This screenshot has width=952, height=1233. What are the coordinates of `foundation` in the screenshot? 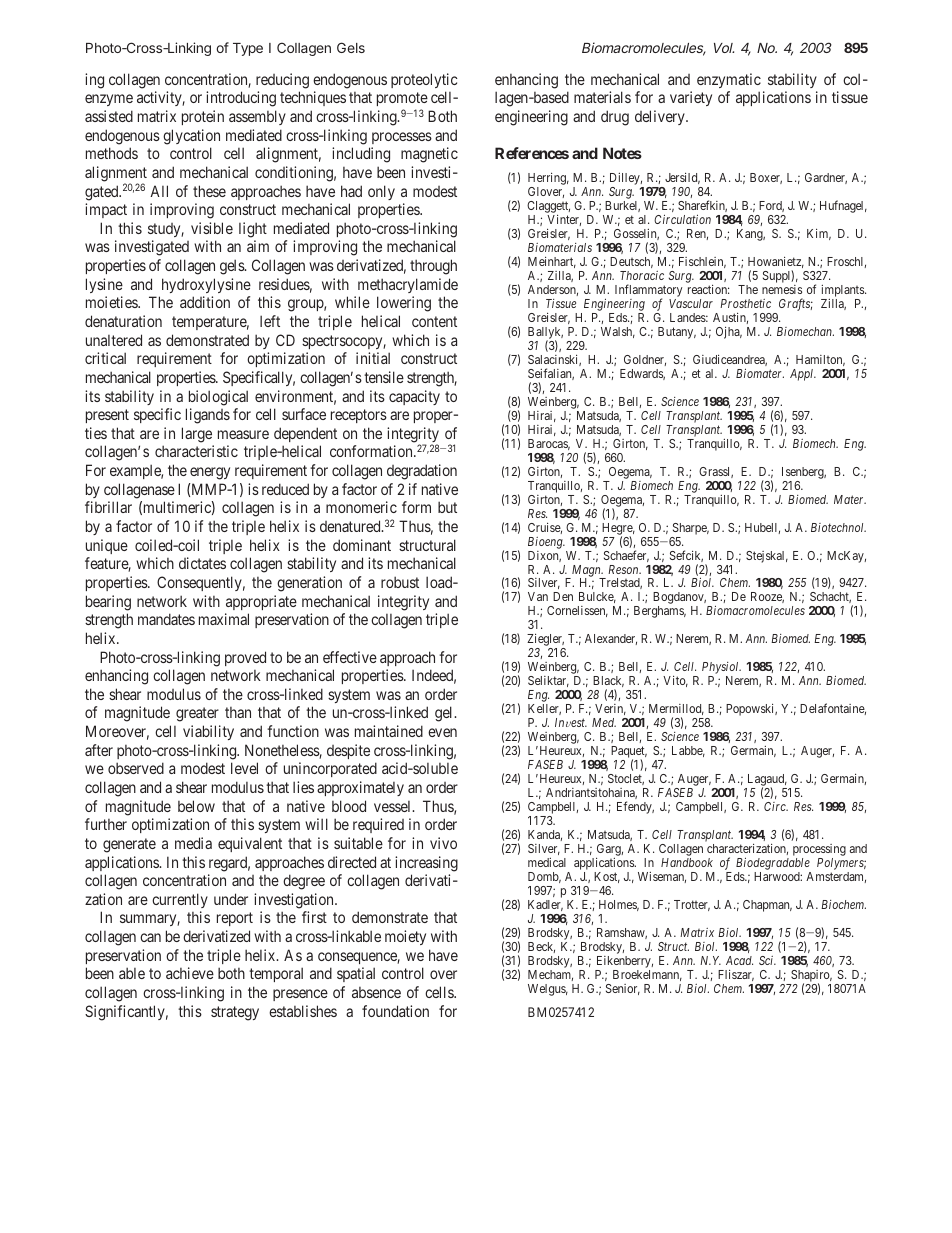 It's located at (395, 1011).
